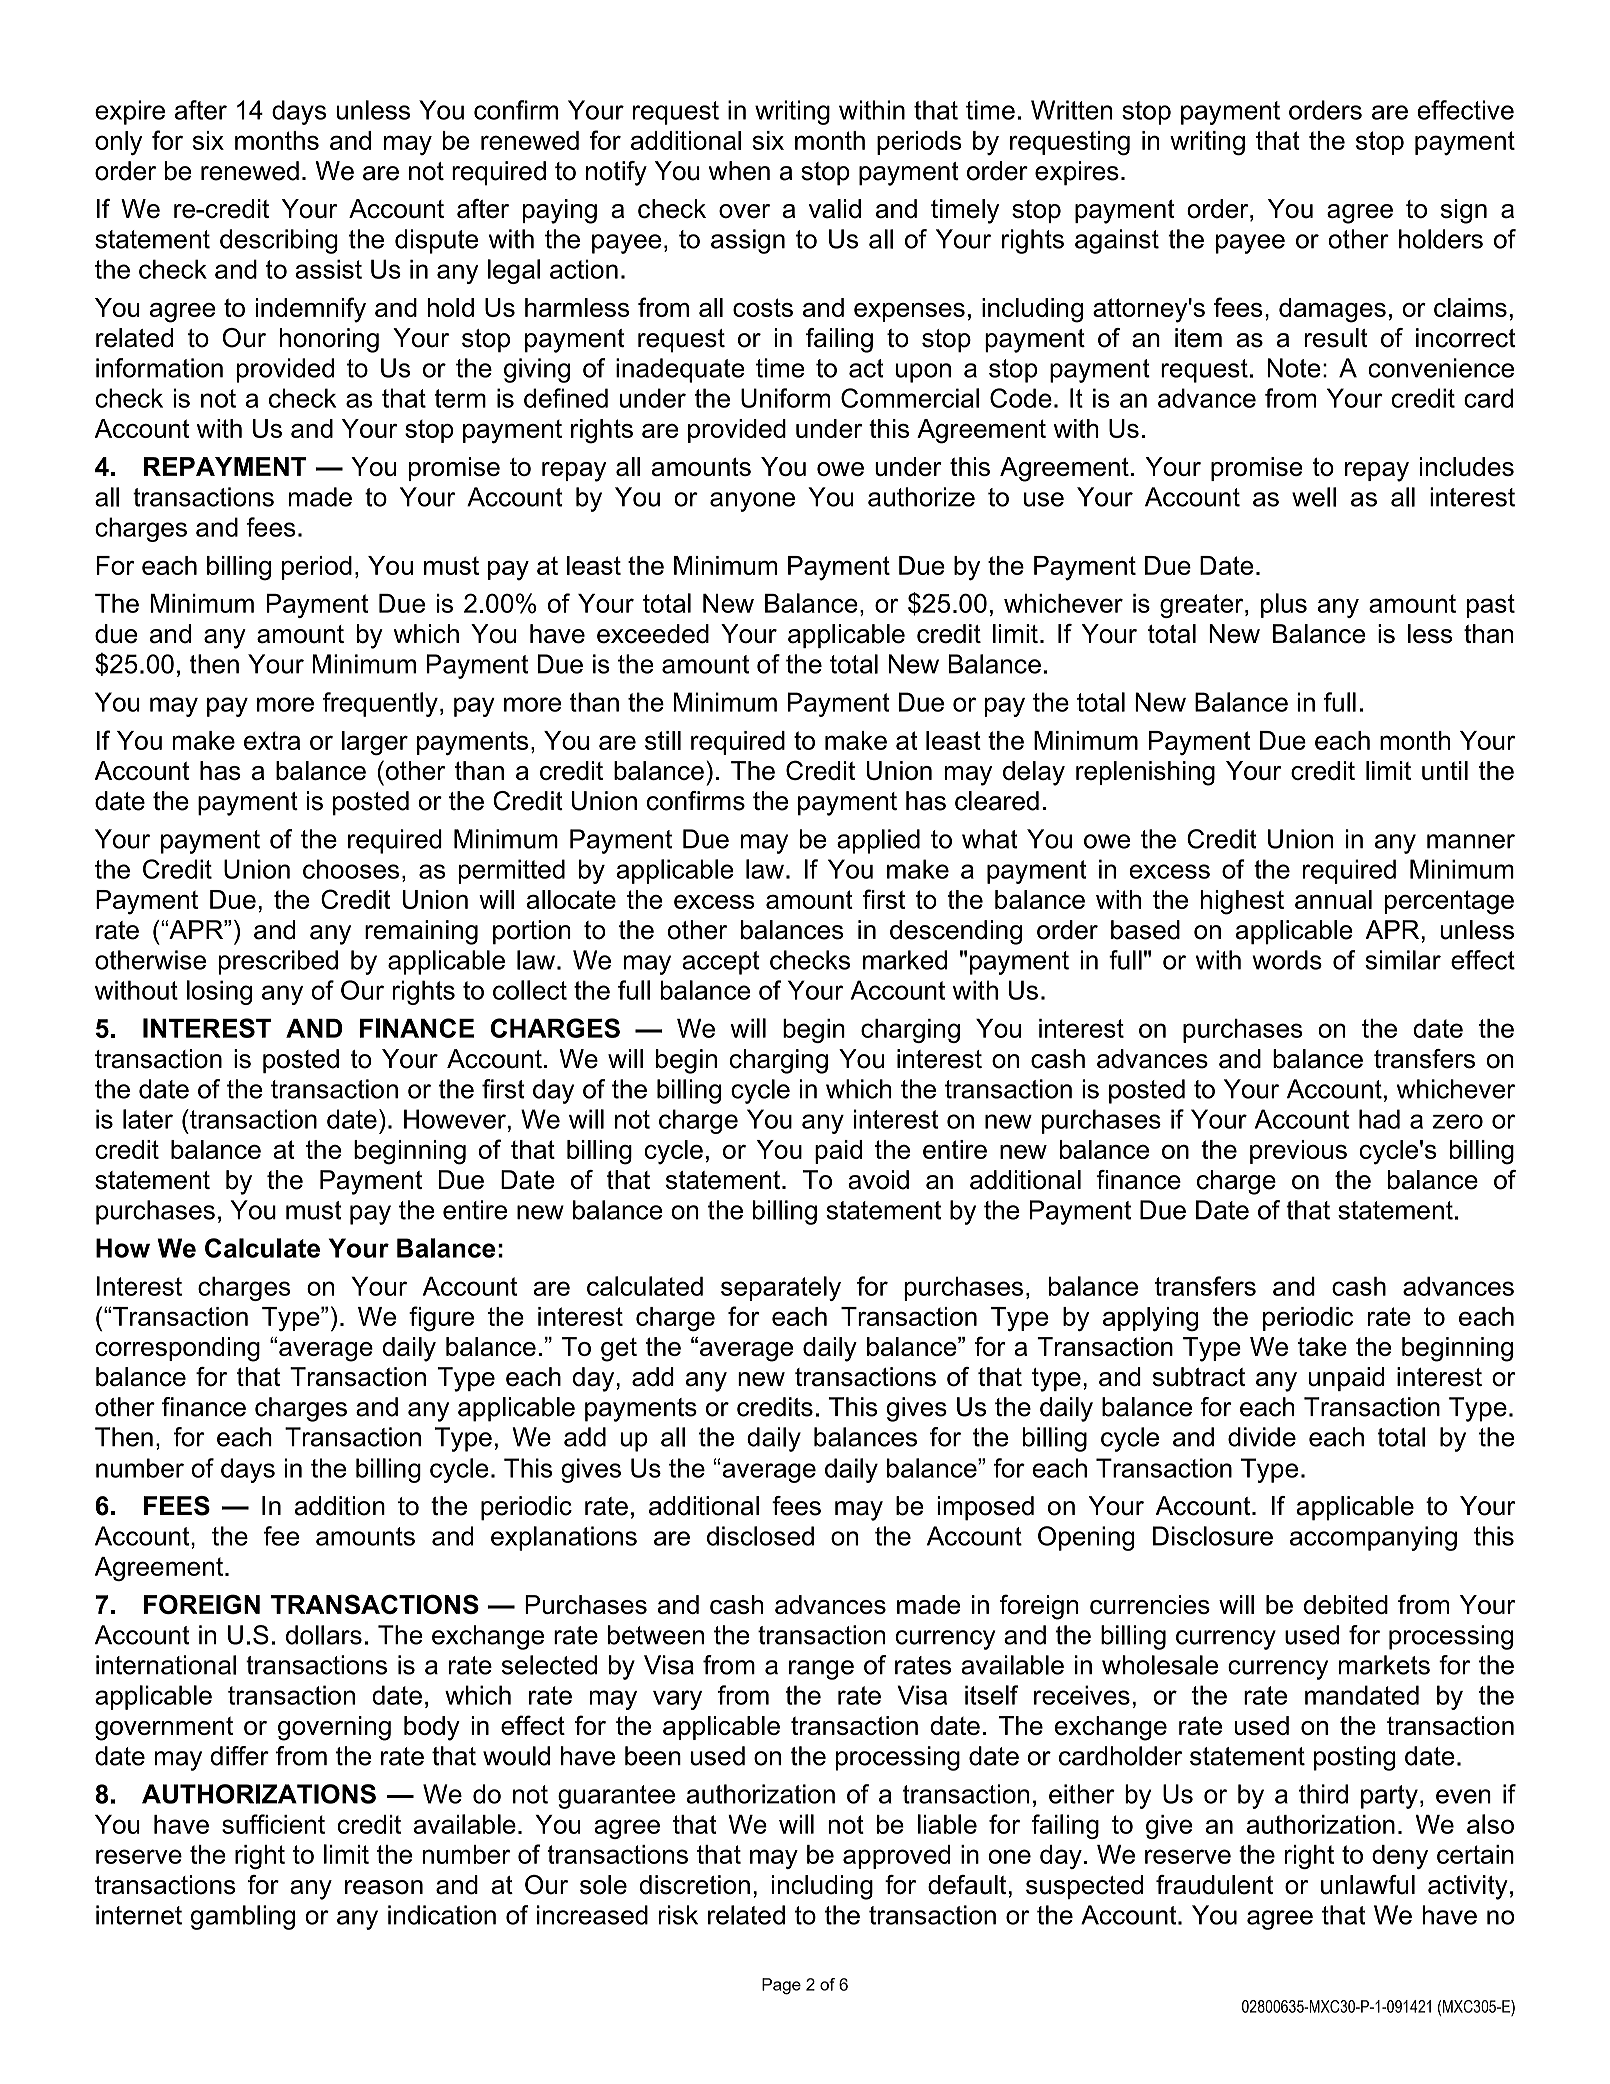  What do you see at coordinates (739, 171) in the document?
I see `when` at bounding box center [739, 171].
